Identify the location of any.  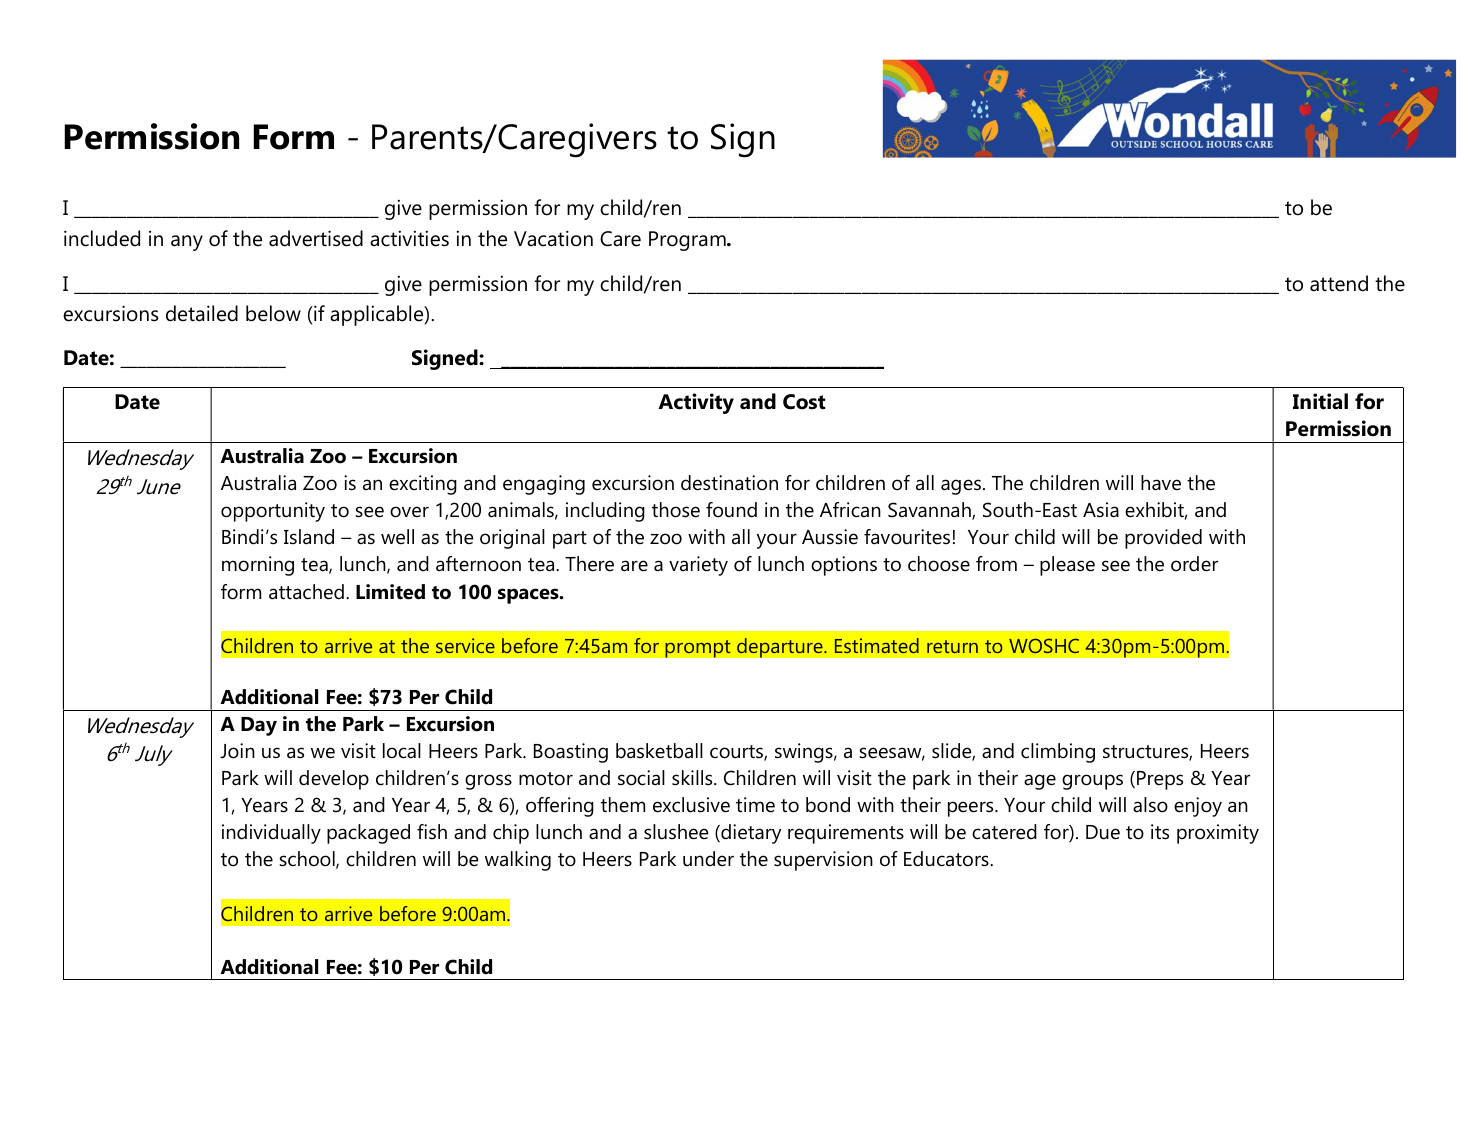
(187, 243).
